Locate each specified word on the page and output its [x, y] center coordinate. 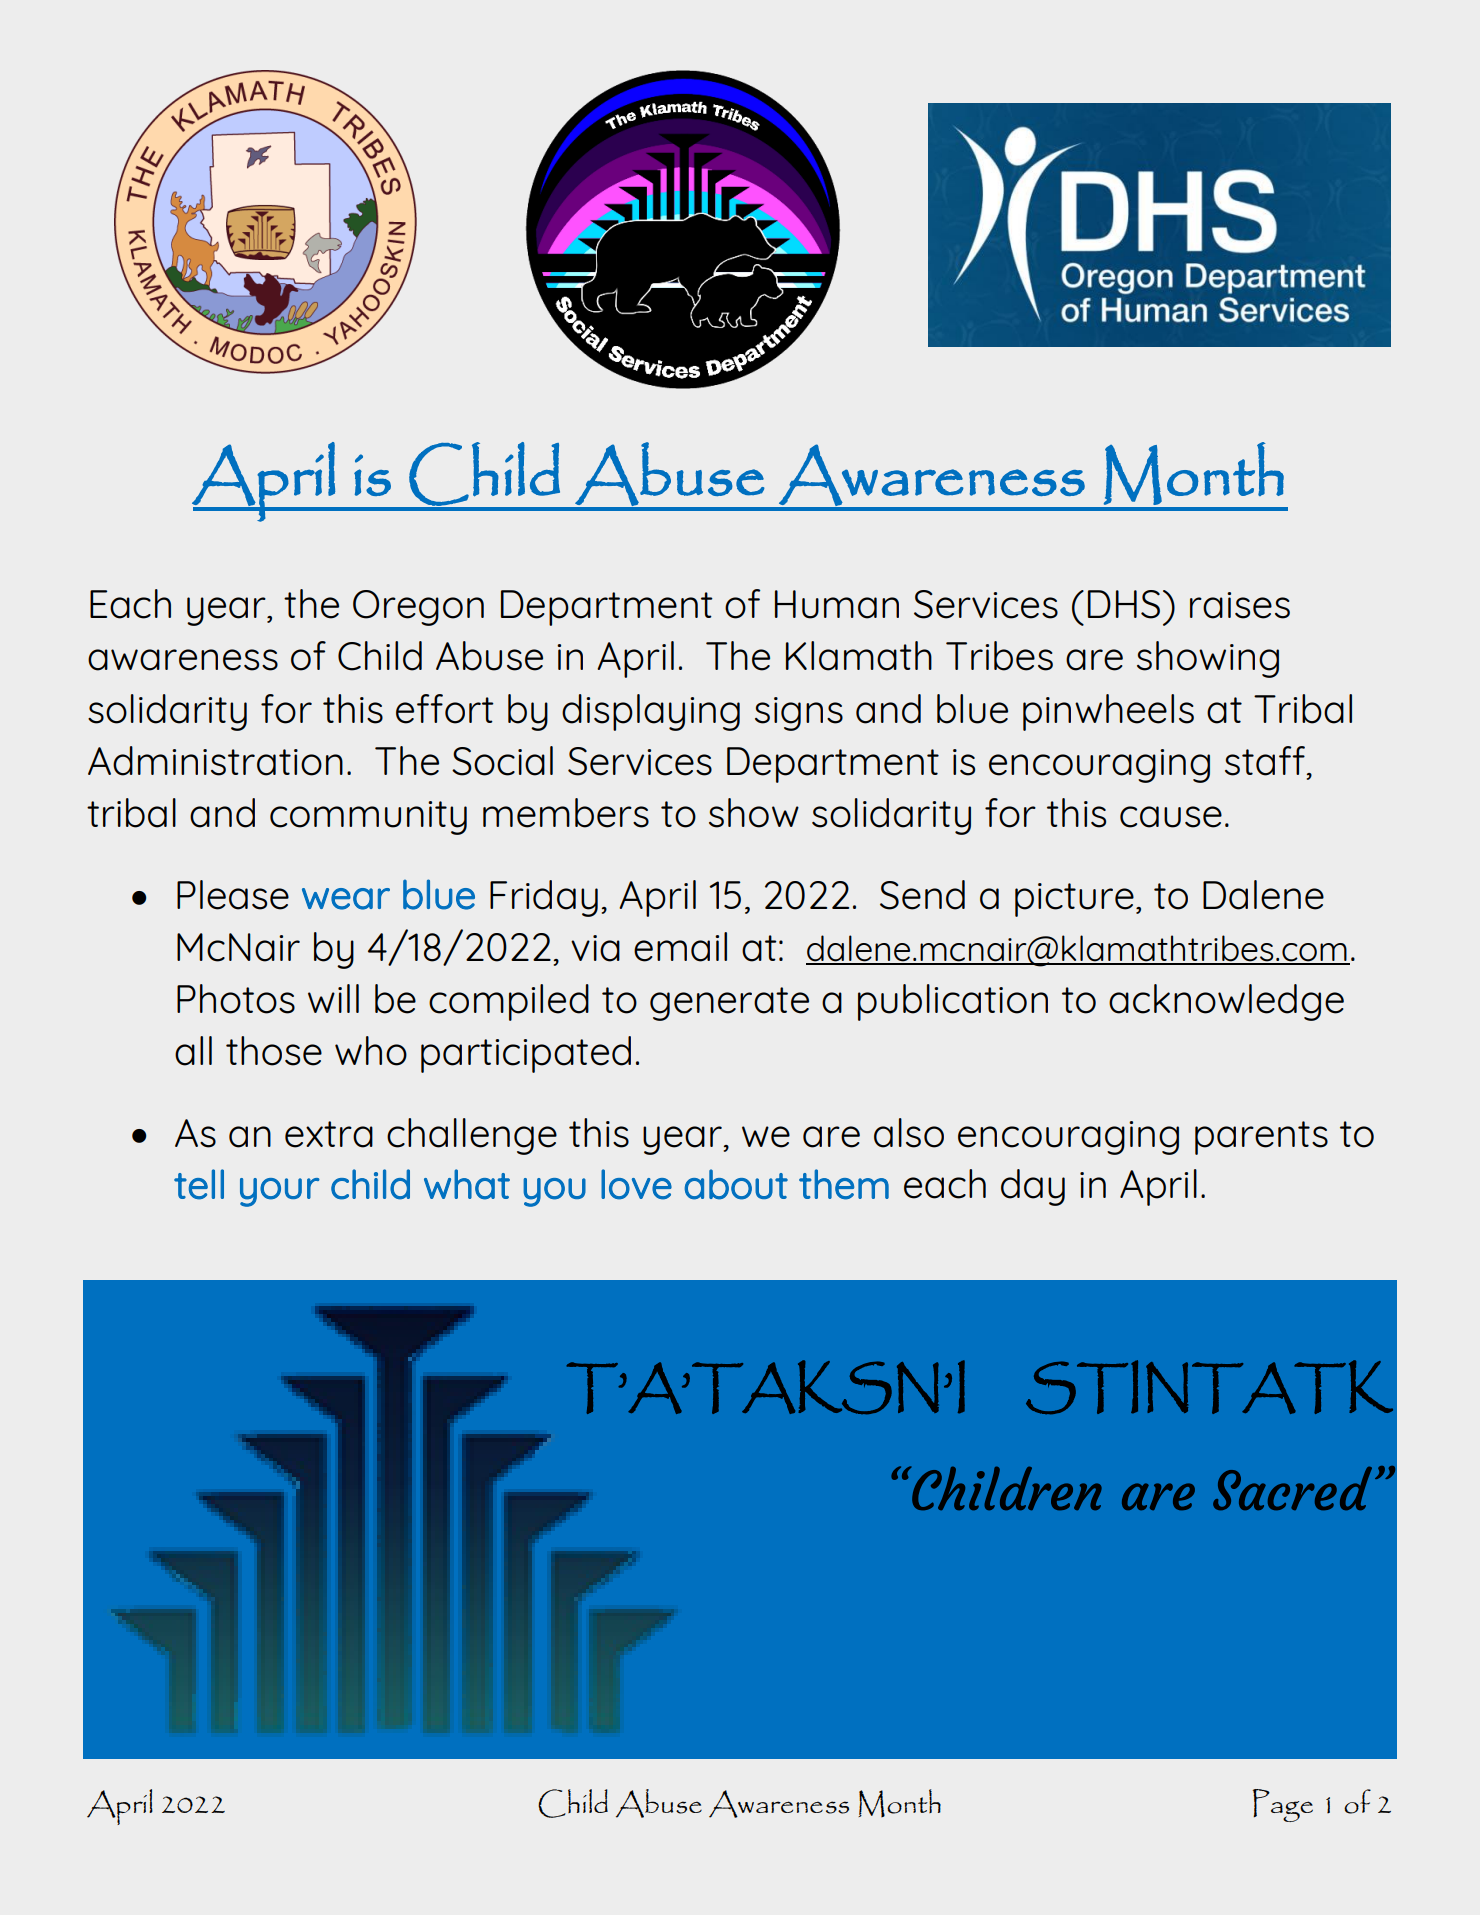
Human [837, 604]
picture [1074, 900]
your [280, 1192]
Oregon [418, 608]
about [736, 1184]
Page [1283, 1805]
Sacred [1292, 1488]
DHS [1124, 604]
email [680, 947]
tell [199, 1184]
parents [1261, 1138]
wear [346, 899]
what [467, 1184]
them [844, 1184]
